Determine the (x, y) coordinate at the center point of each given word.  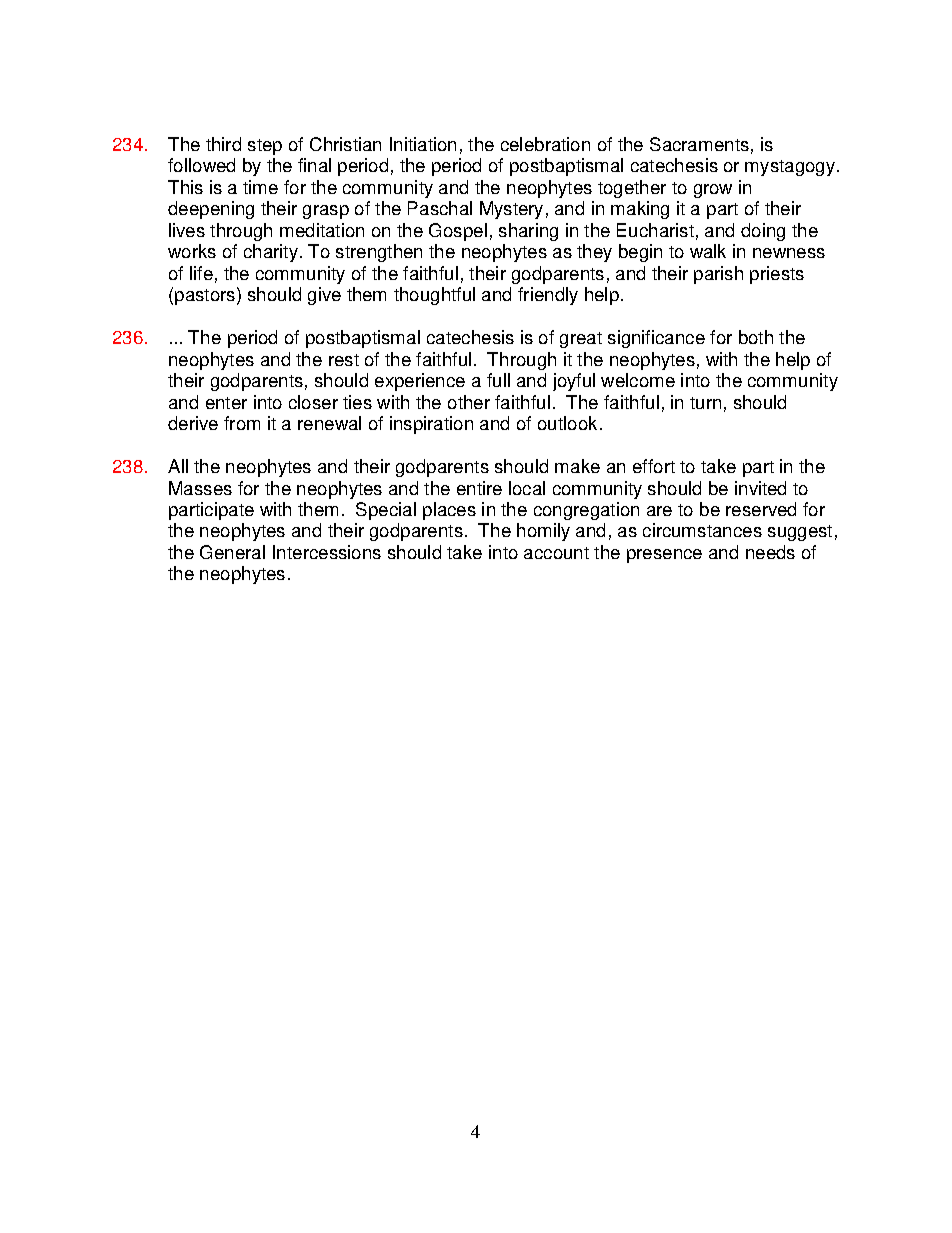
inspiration (431, 425)
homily (543, 532)
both (756, 337)
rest (344, 360)
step (265, 147)
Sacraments (699, 144)
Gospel (458, 232)
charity (271, 253)
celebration (545, 144)
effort (654, 466)
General (232, 552)
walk (708, 251)
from (242, 423)
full (498, 380)
